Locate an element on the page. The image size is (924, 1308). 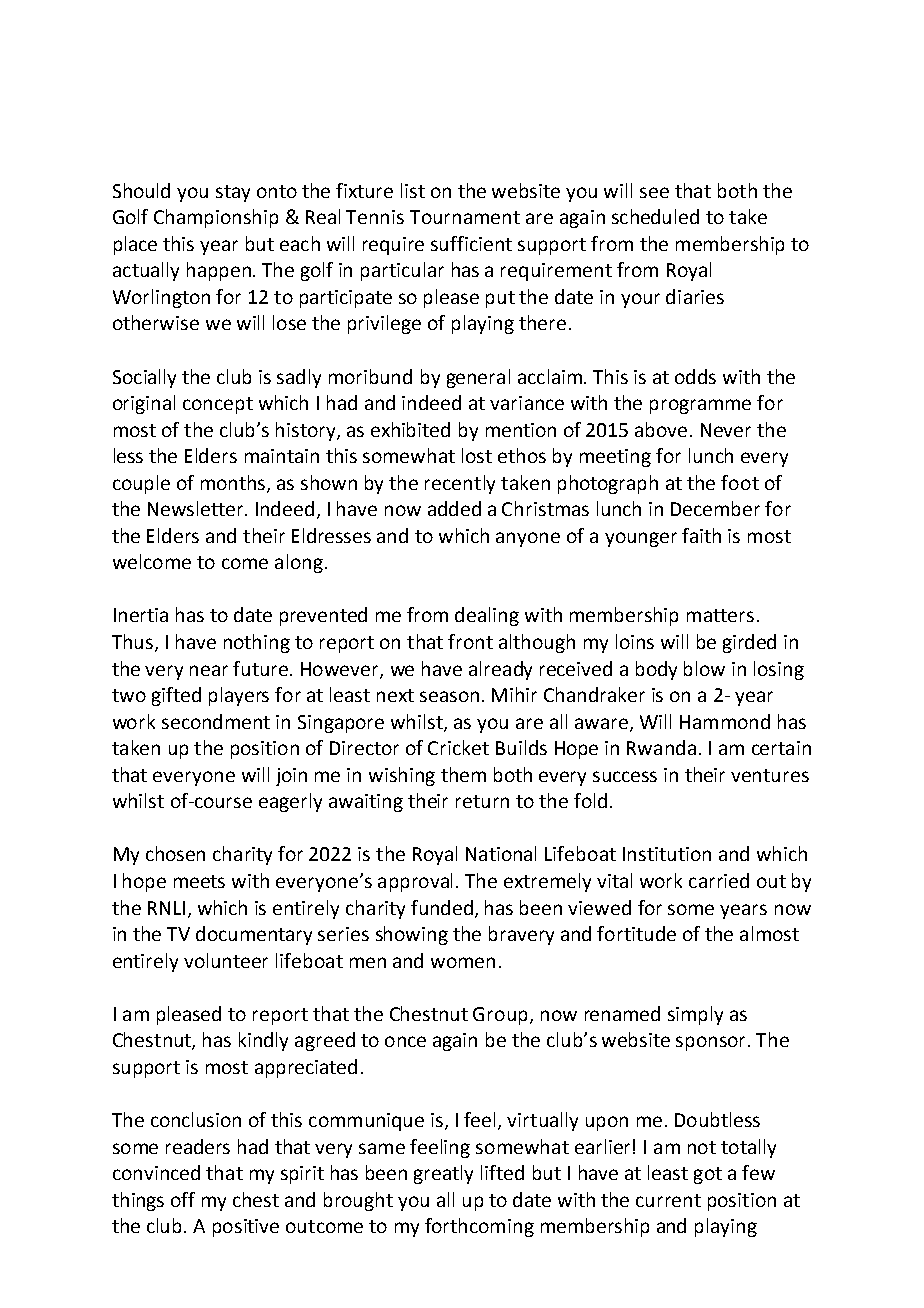
scheduled is located at coordinates (655, 216).
